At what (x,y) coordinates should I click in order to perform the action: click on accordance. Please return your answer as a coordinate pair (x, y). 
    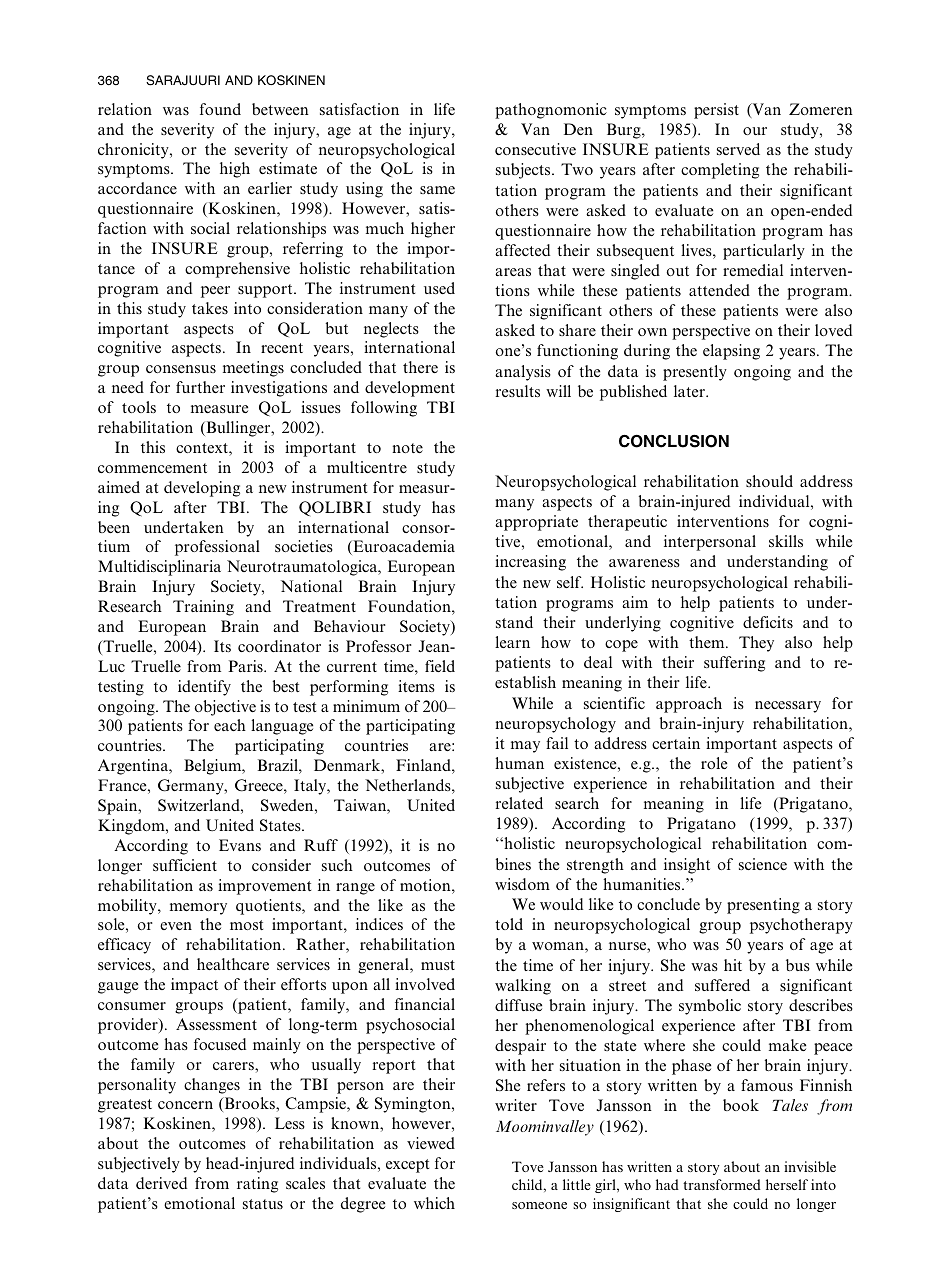
    Looking at the image, I should click on (137, 188).
